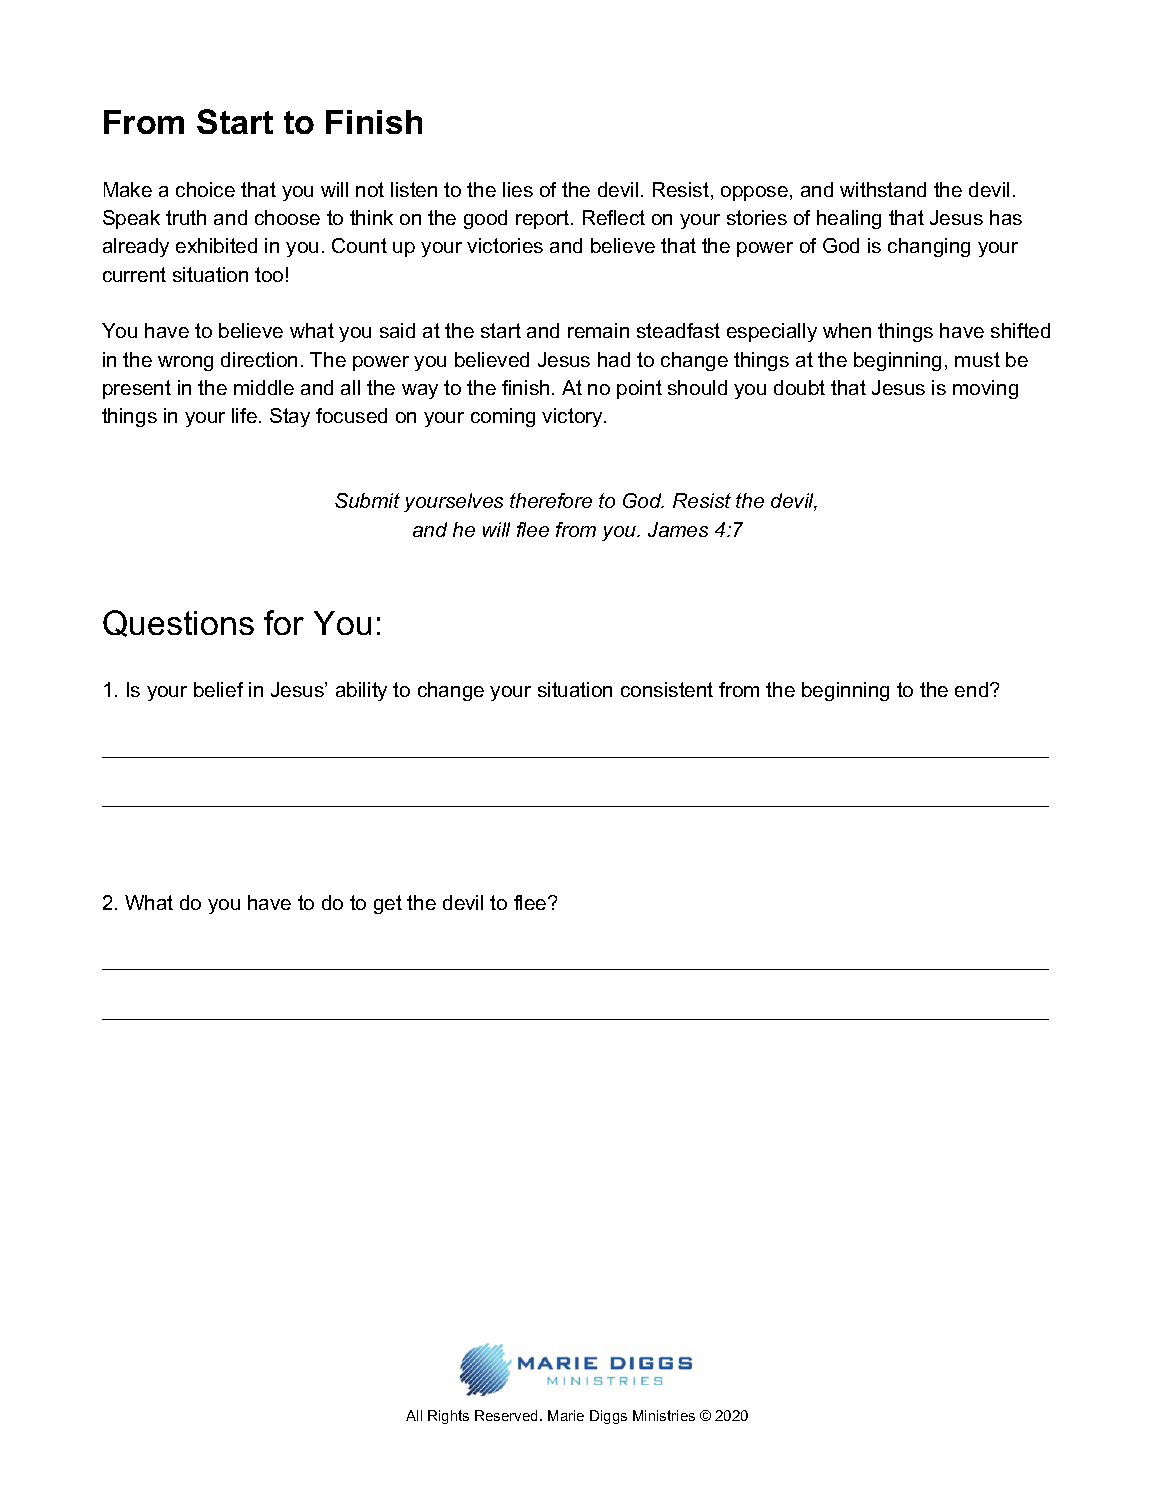  What do you see at coordinates (218, 689) in the image?
I see `belief` at bounding box center [218, 689].
